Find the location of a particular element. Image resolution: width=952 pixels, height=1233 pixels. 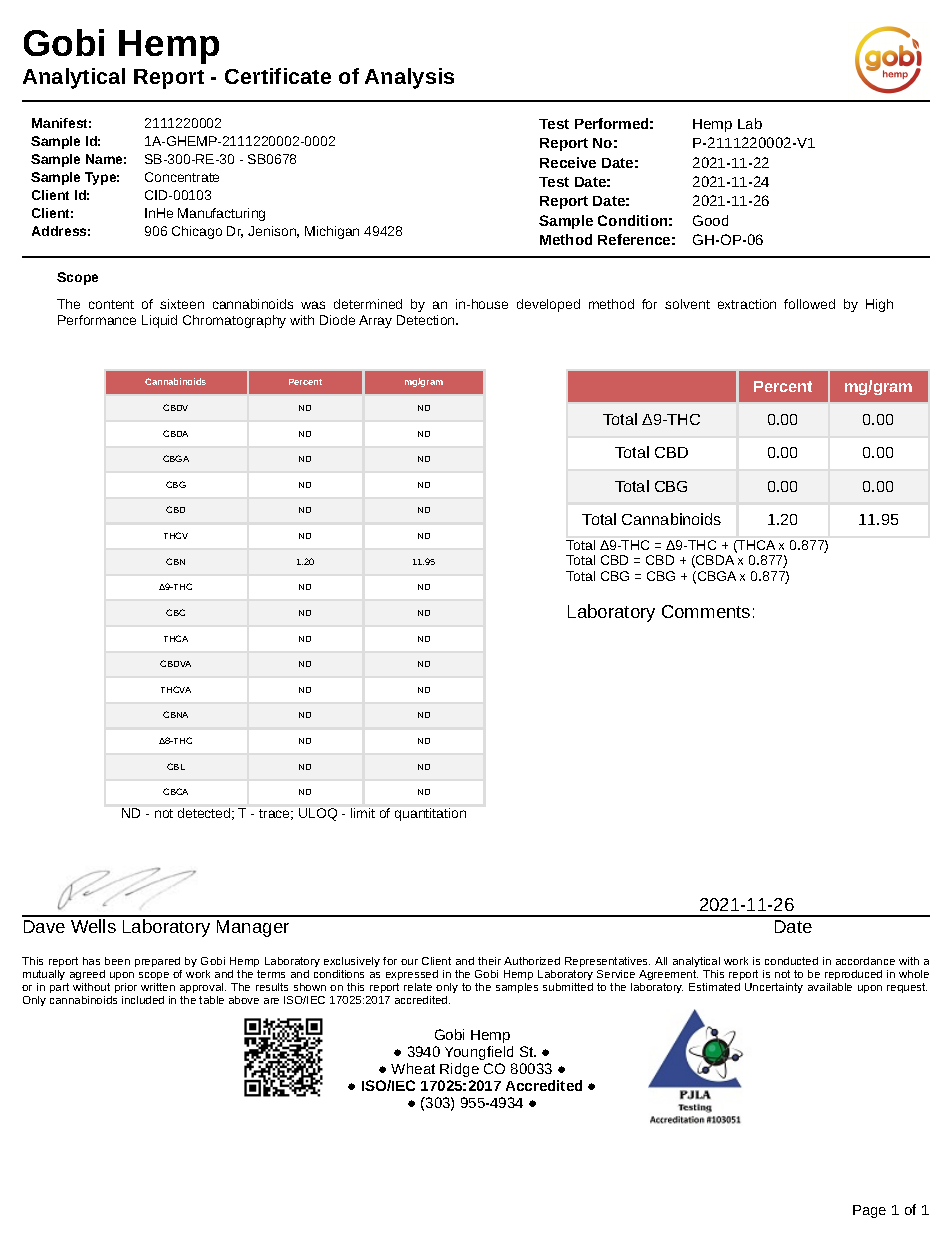

CBCA is located at coordinates (175, 791).
